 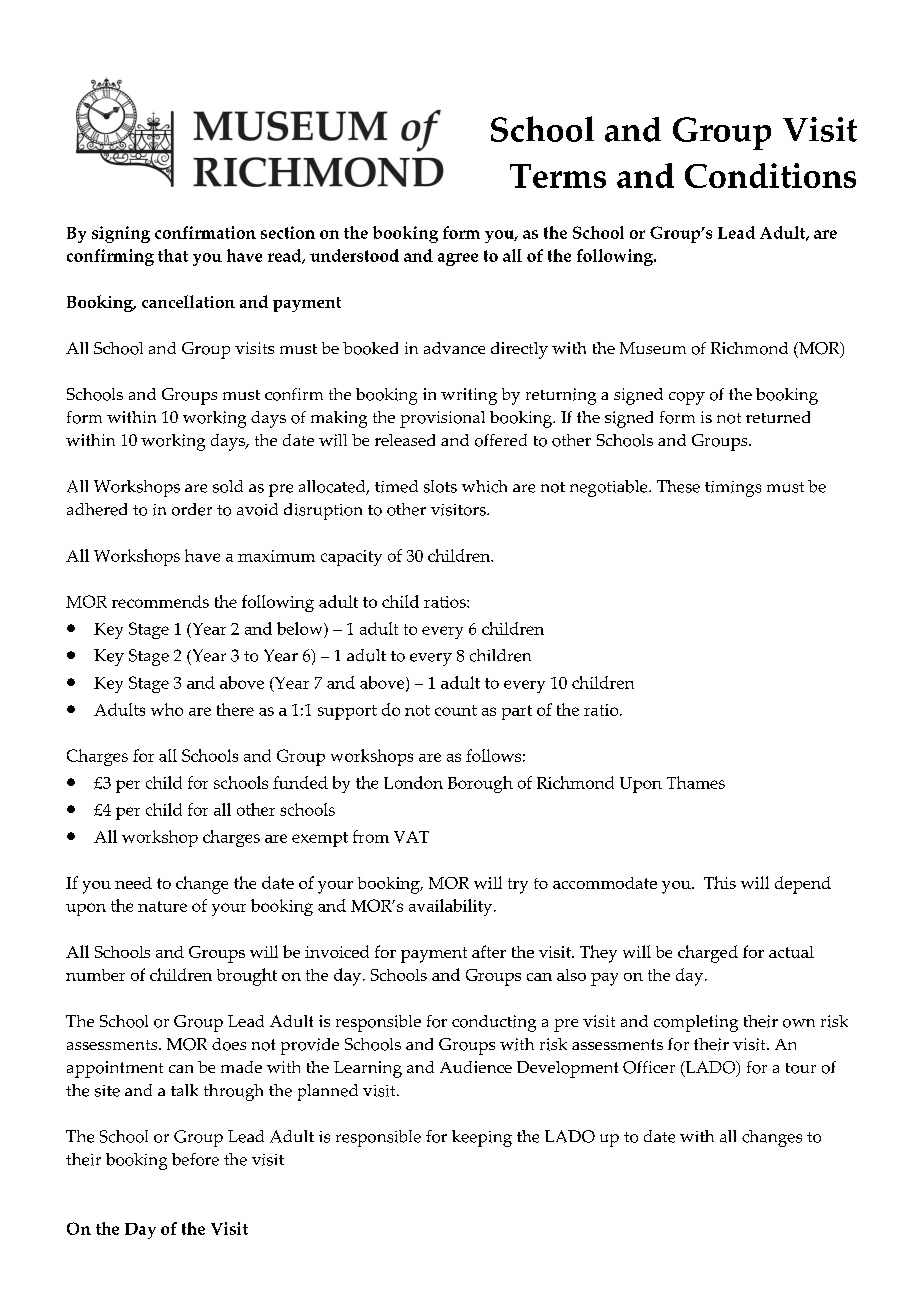 I want to click on capacity, so click(x=351, y=558).
